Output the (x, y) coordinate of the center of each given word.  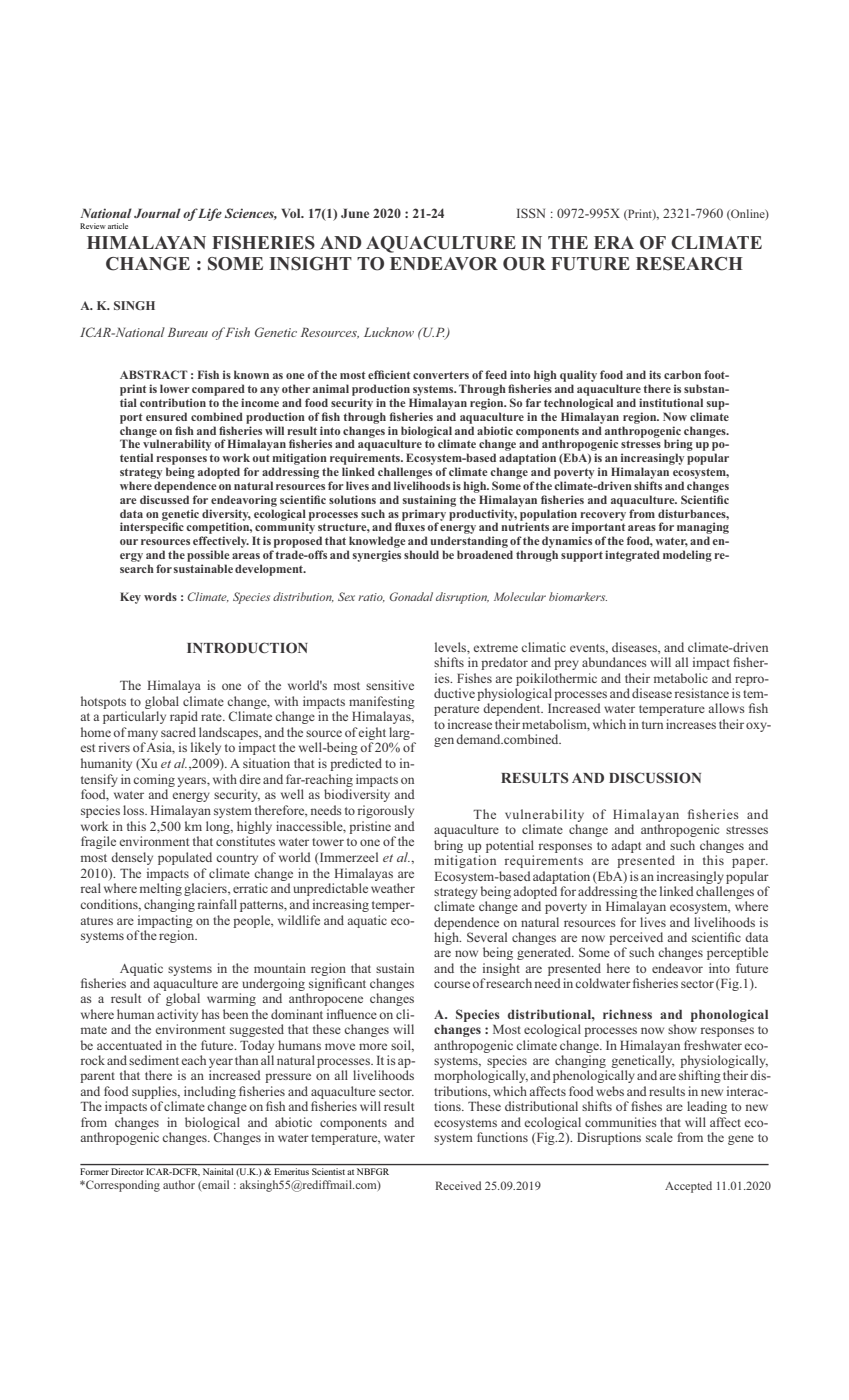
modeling (687, 556)
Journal (157, 213)
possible (208, 556)
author (179, 1184)
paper (750, 863)
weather (393, 888)
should (421, 554)
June (355, 213)
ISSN (531, 213)
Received (458, 1185)
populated (185, 858)
